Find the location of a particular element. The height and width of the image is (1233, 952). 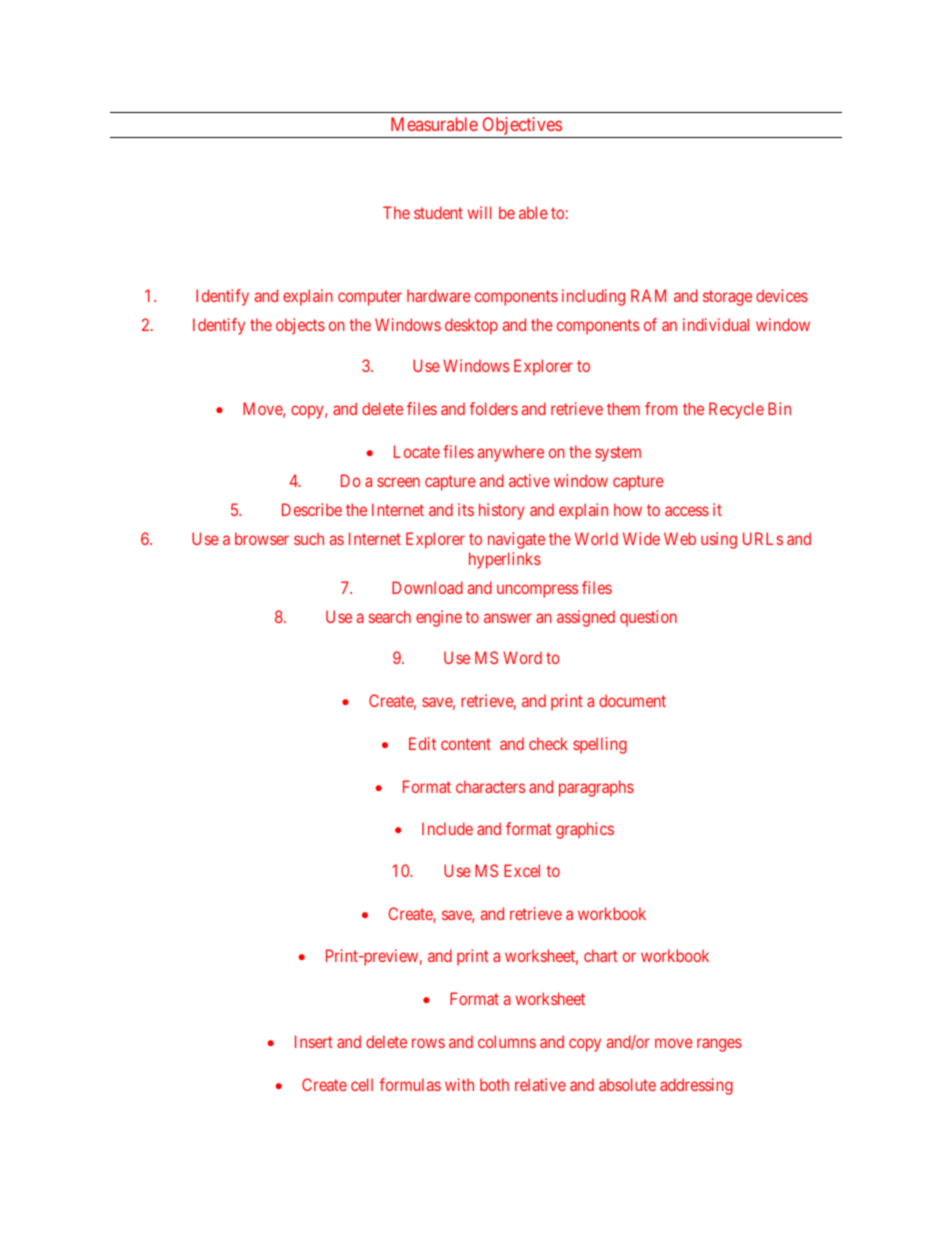

storage is located at coordinates (727, 298).
